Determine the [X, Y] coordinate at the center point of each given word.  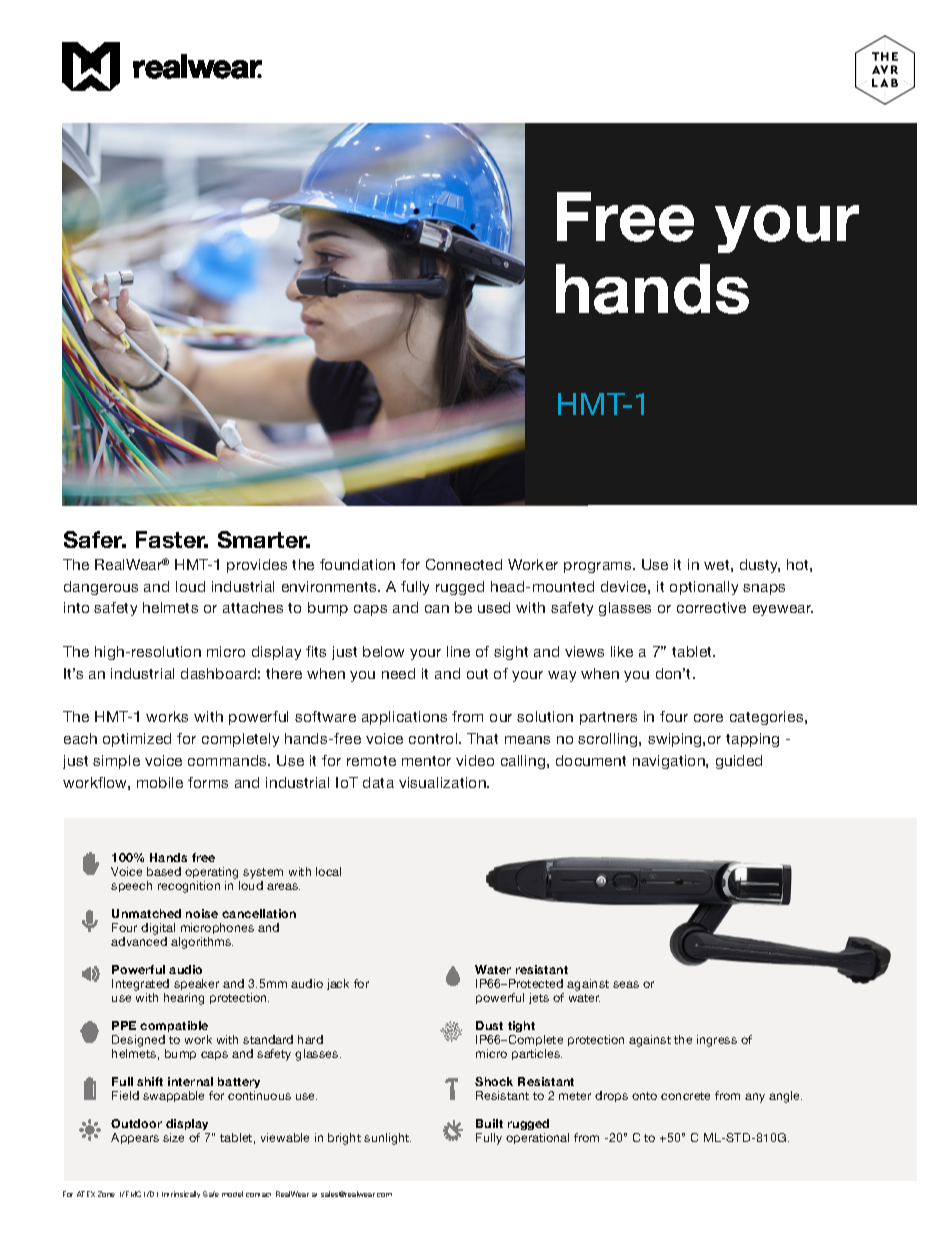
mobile [160, 782]
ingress [717, 1041]
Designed [139, 1042]
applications [404, 718]
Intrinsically [181, 1194]
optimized [137, 740]
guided [739, 762]
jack [338, 984]
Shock [494, 1081]
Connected [464, 564]
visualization [443, 782]
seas [626, 984]
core [708, 718]
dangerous [101, 588]
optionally [704, 588]
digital [158, 930]
